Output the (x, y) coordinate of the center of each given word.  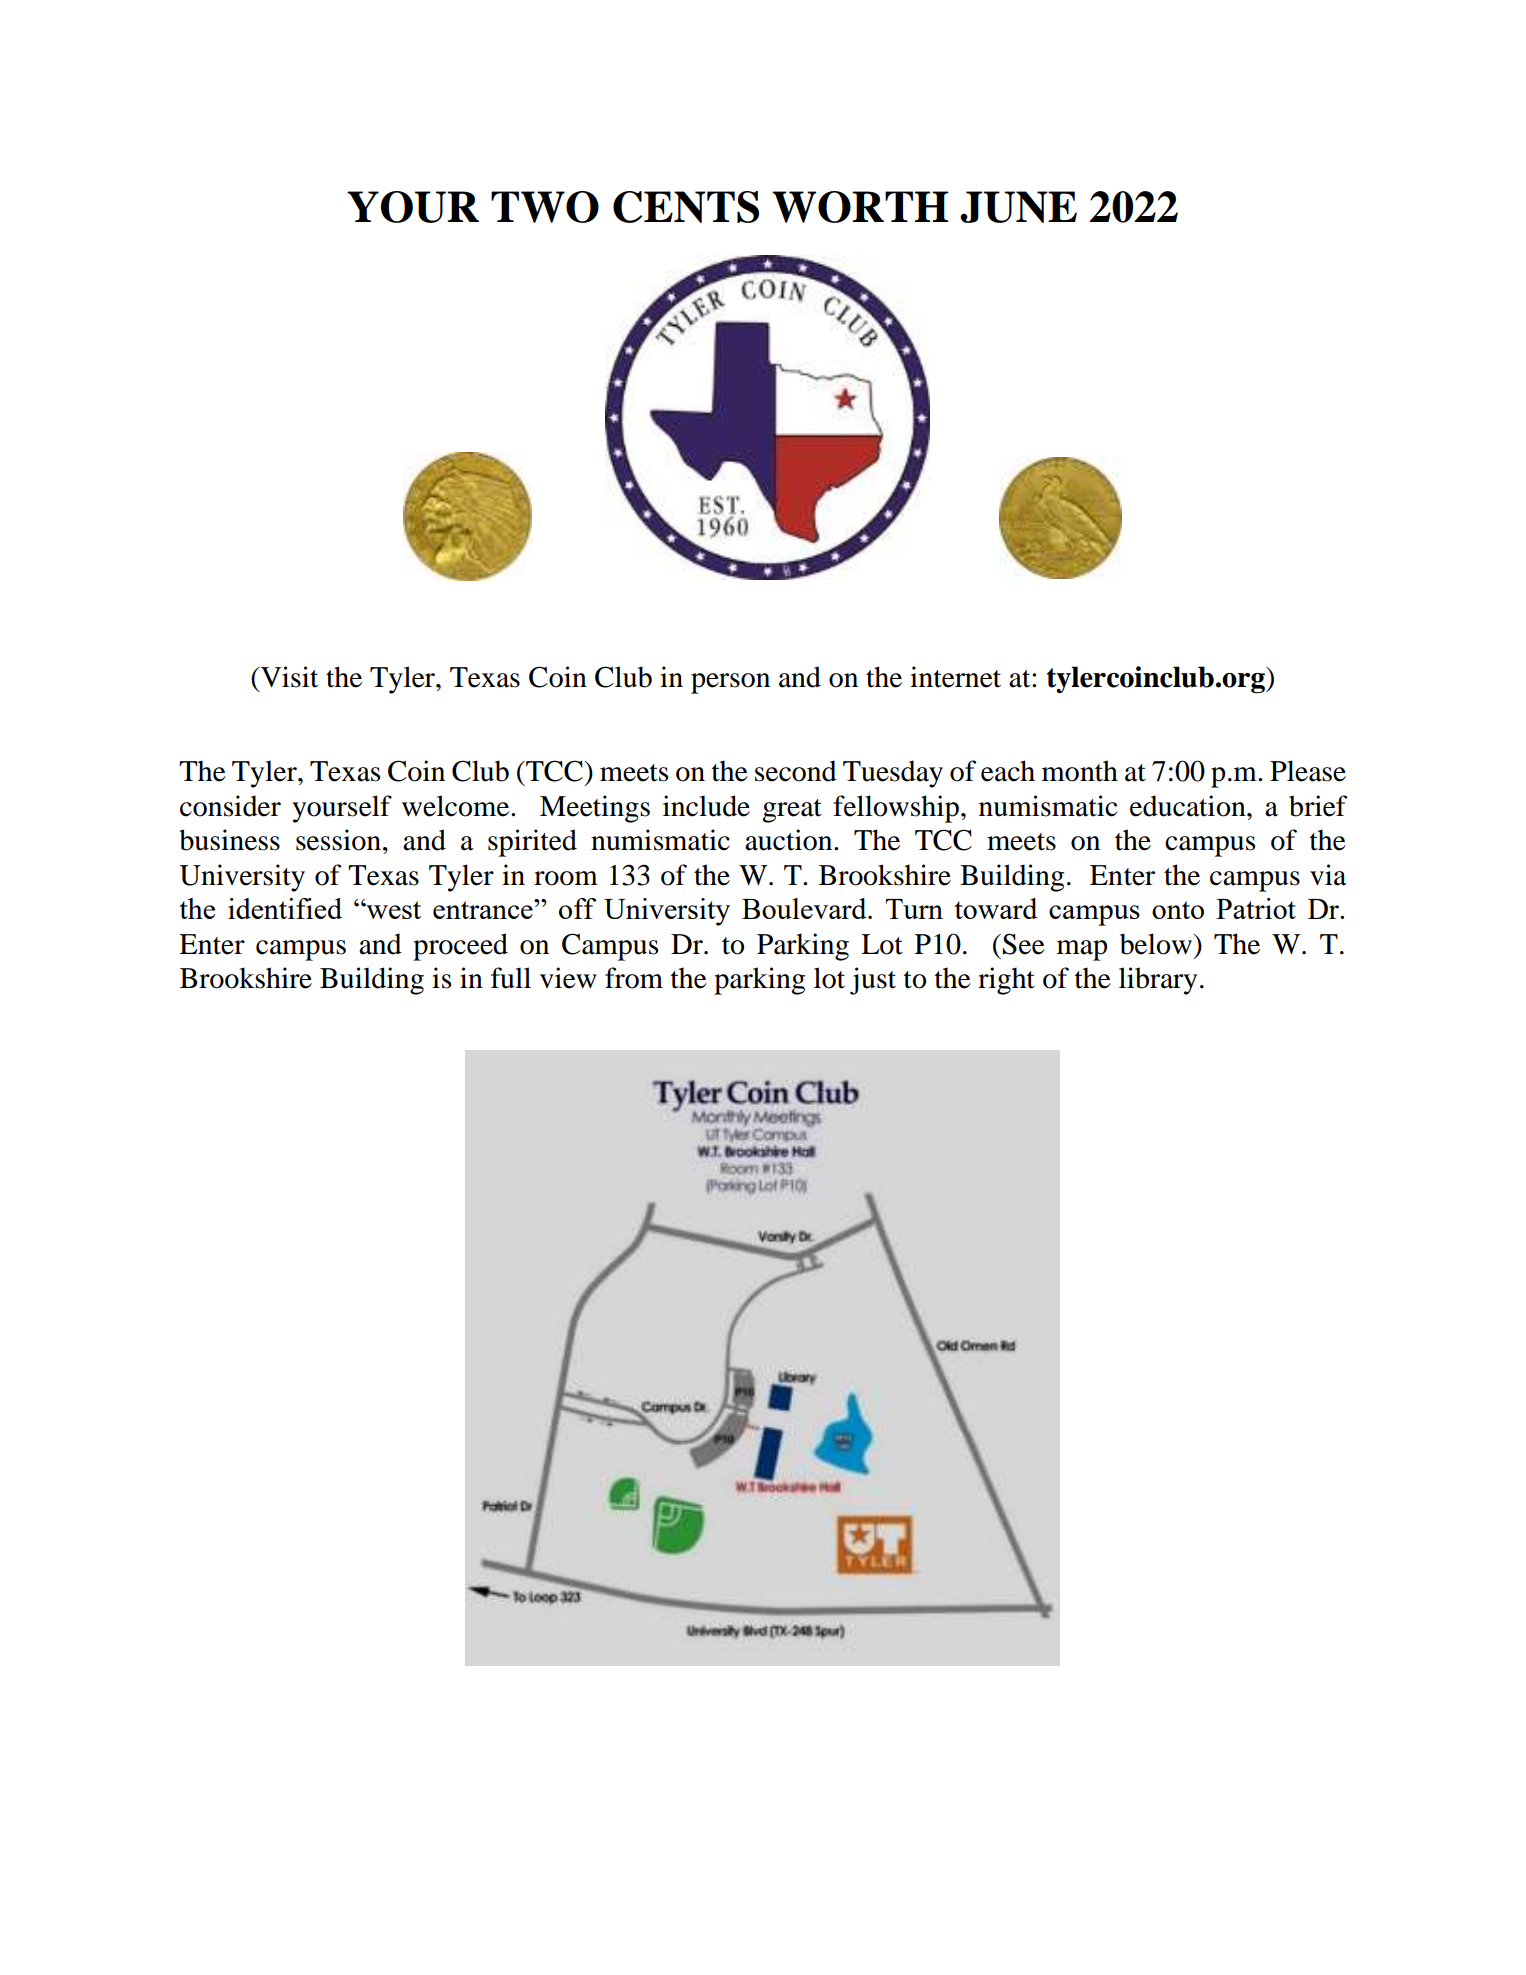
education (1189, 806)
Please (1308, 771)
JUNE (1018, 207)
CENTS (686, 207)
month (1080, 771)
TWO (545, 207)
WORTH (860, 207)
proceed (460, 947)
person (730, 683)
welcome (457, 806)
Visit (288, 677)
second (796, 771)
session (338, 840)
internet (955, 677)
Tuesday (893, 774)
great (792, 811)
